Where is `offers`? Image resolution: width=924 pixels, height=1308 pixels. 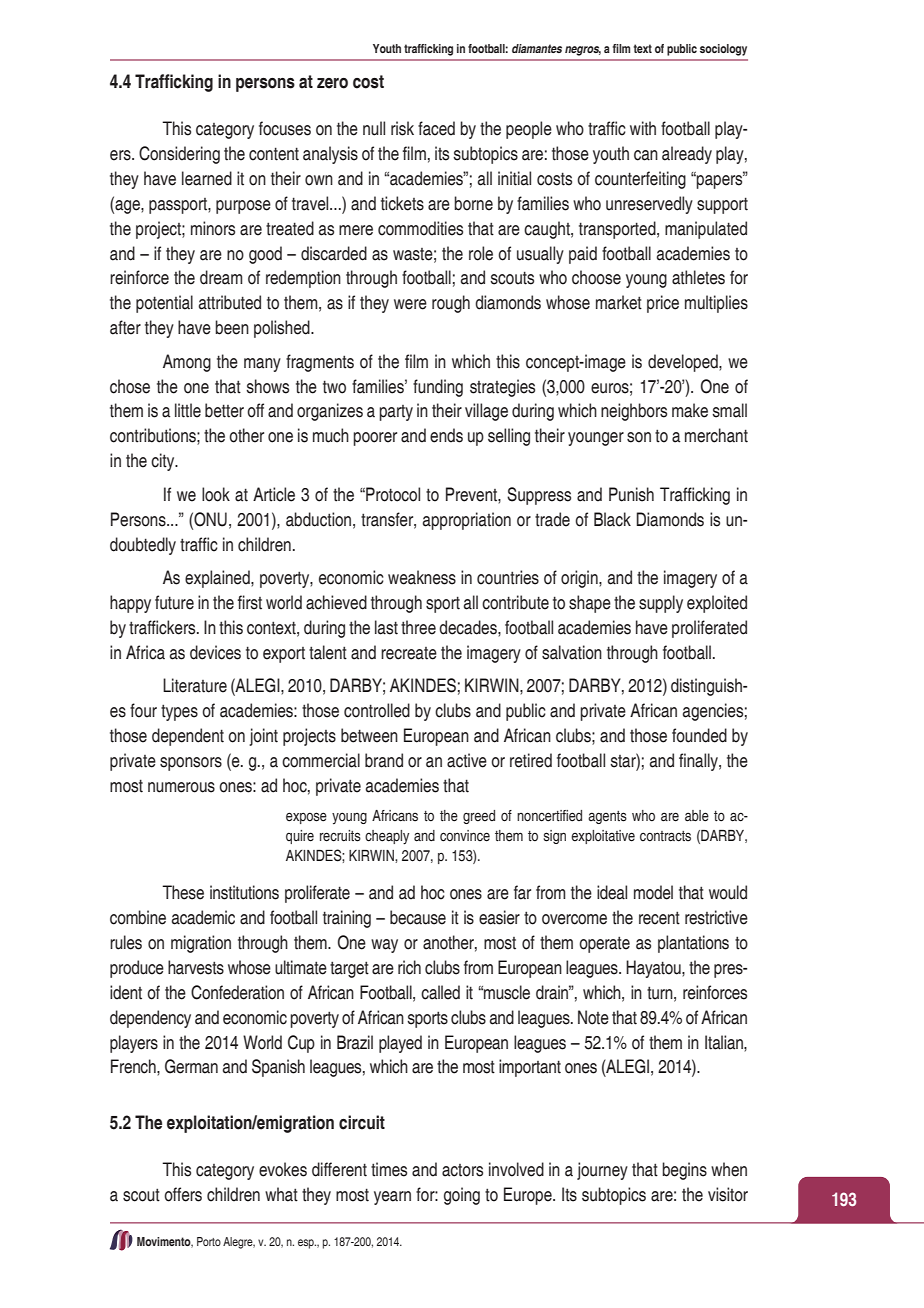 offers is located at coordinates (183, 1194).
